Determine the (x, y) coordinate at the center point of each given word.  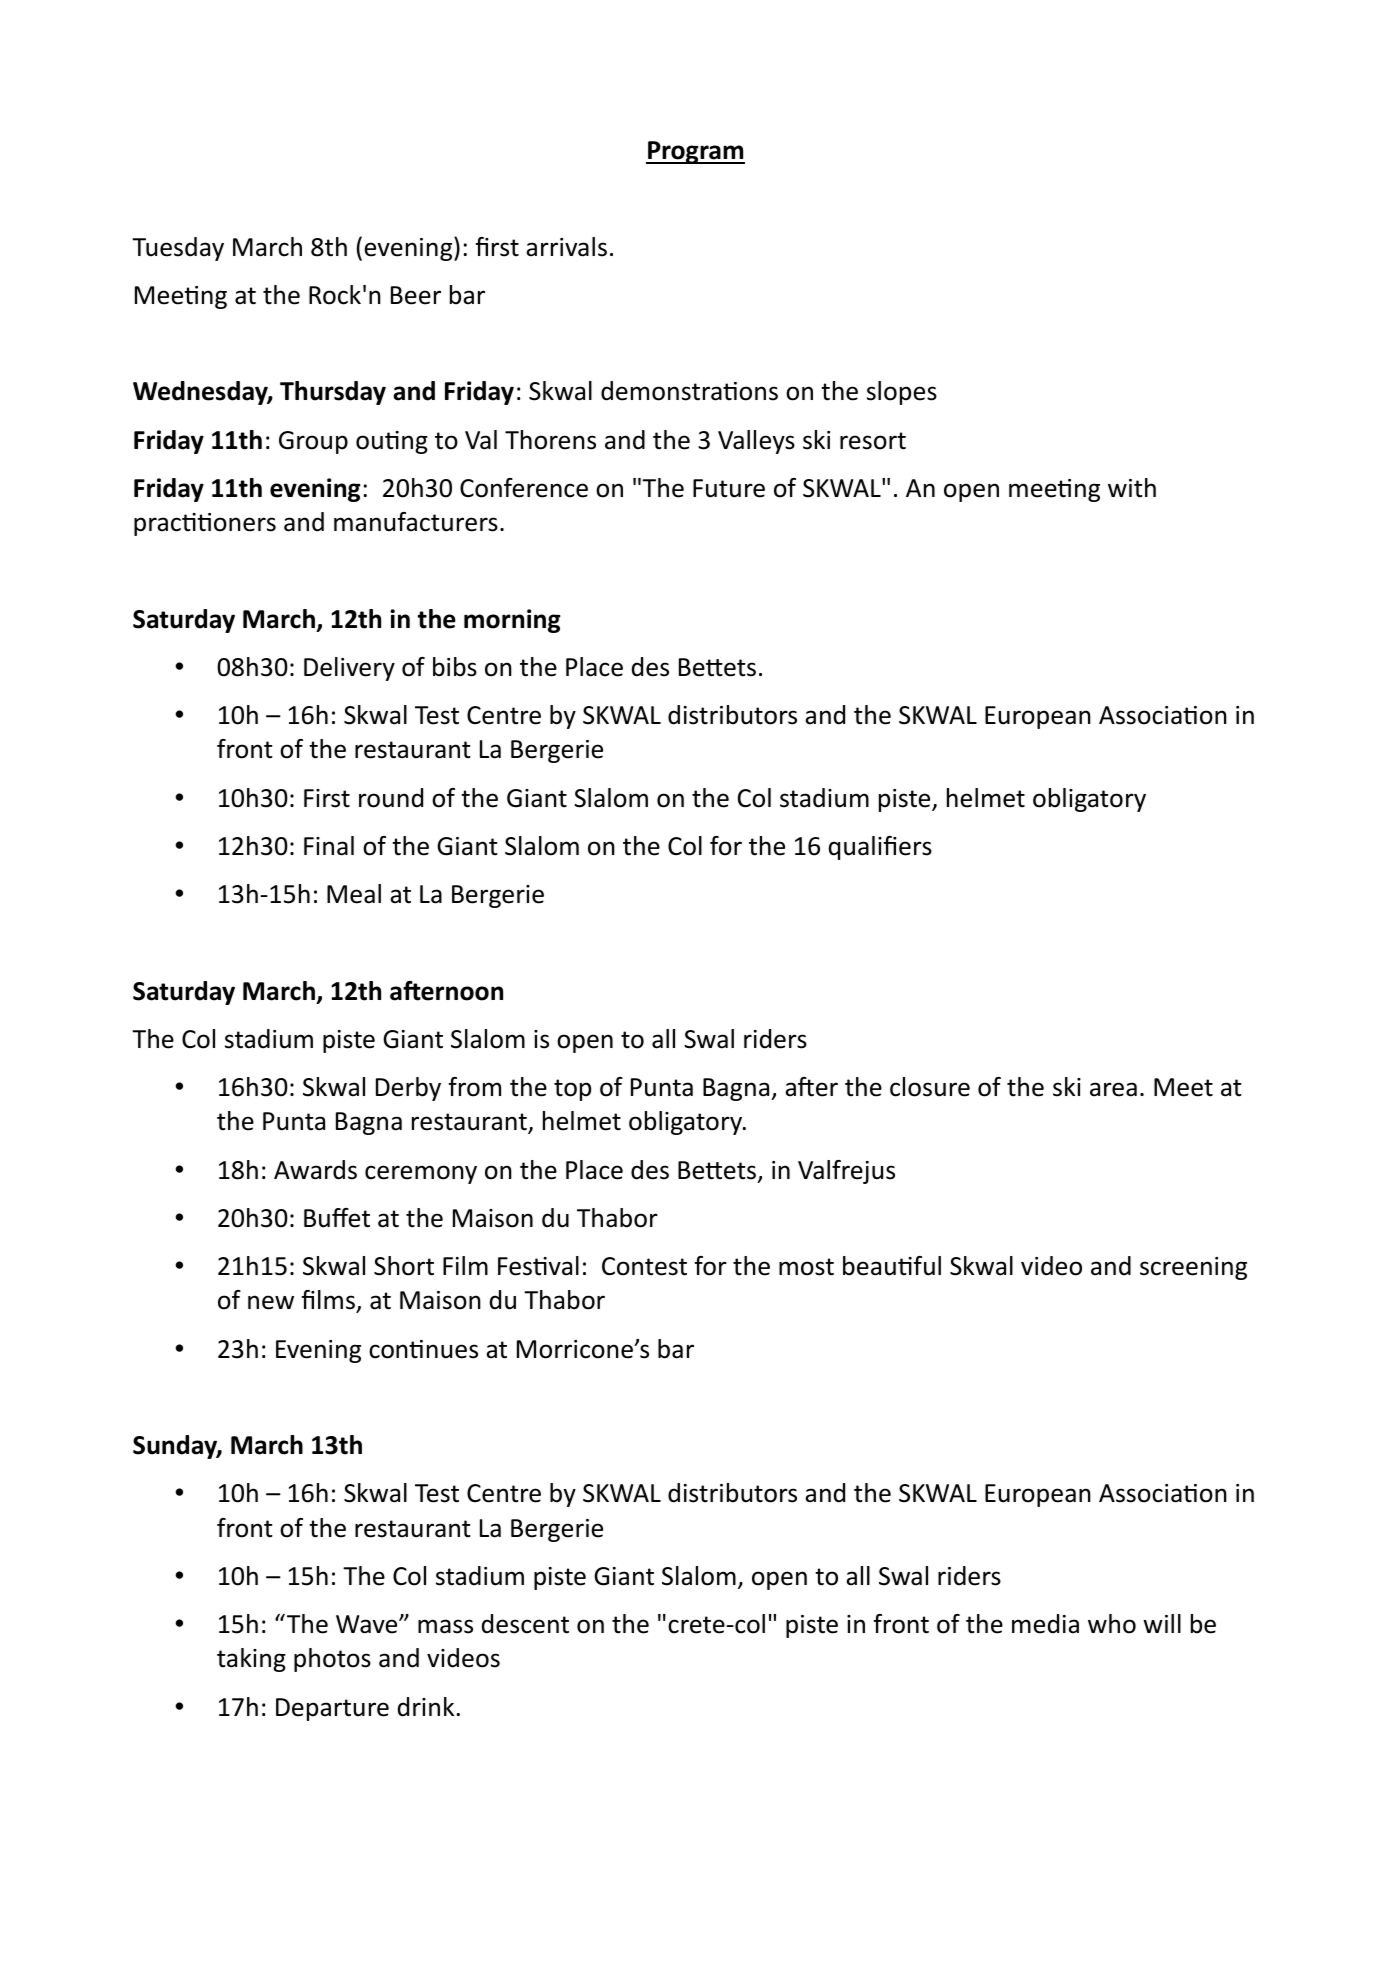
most (806, 1267)
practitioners (205, 524)
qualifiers (880, 848)
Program (695, 152)
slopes (902, 393)
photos (332, 1660)
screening (1193, 1268)
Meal (354, 894)
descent (525, 1624)
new (271, 1302)
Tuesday (178, 249)
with (1132, 488)
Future (729, 488)
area (1113, 1089)
